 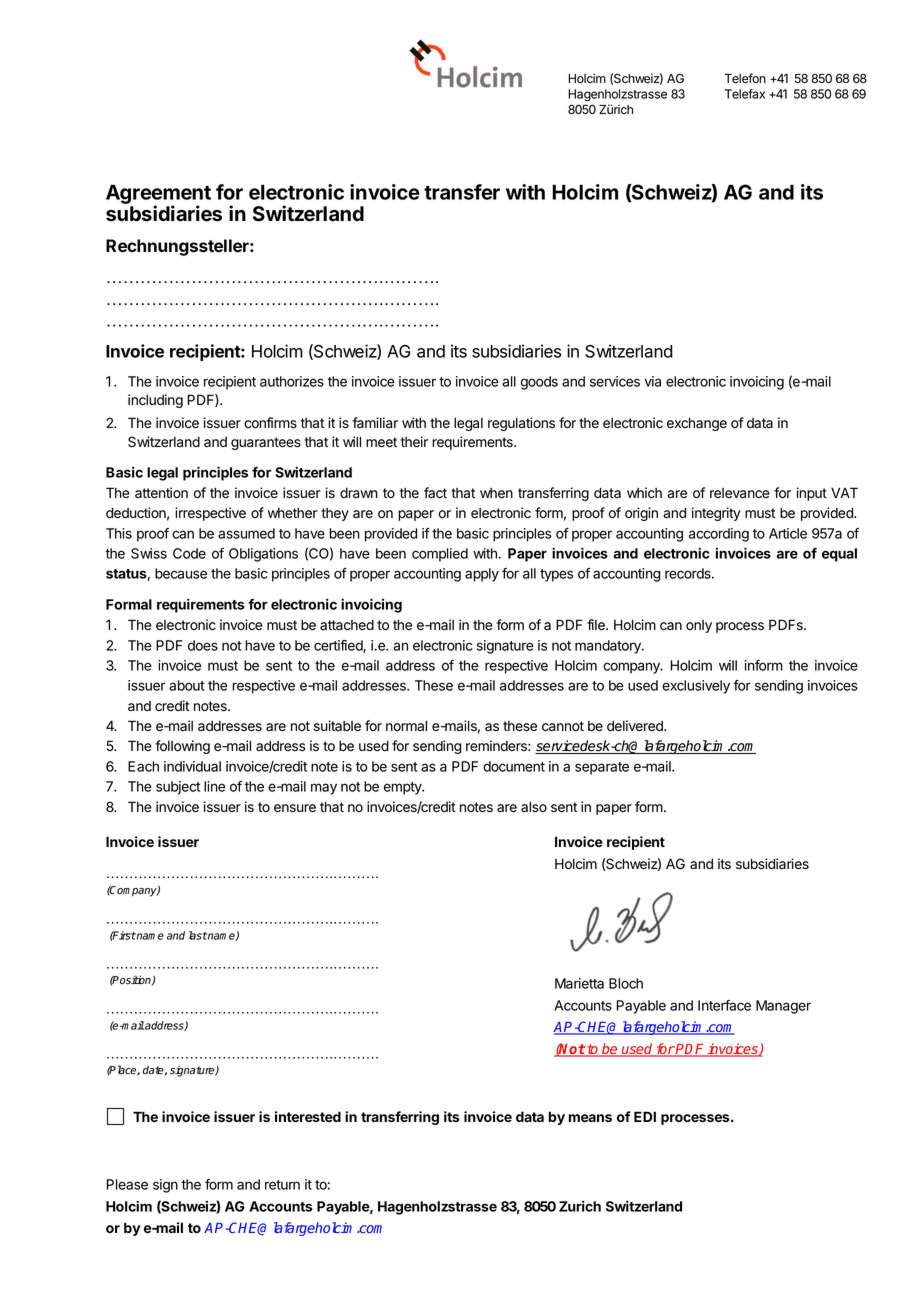 I want to click on means, so click(x=590, y=1118).
